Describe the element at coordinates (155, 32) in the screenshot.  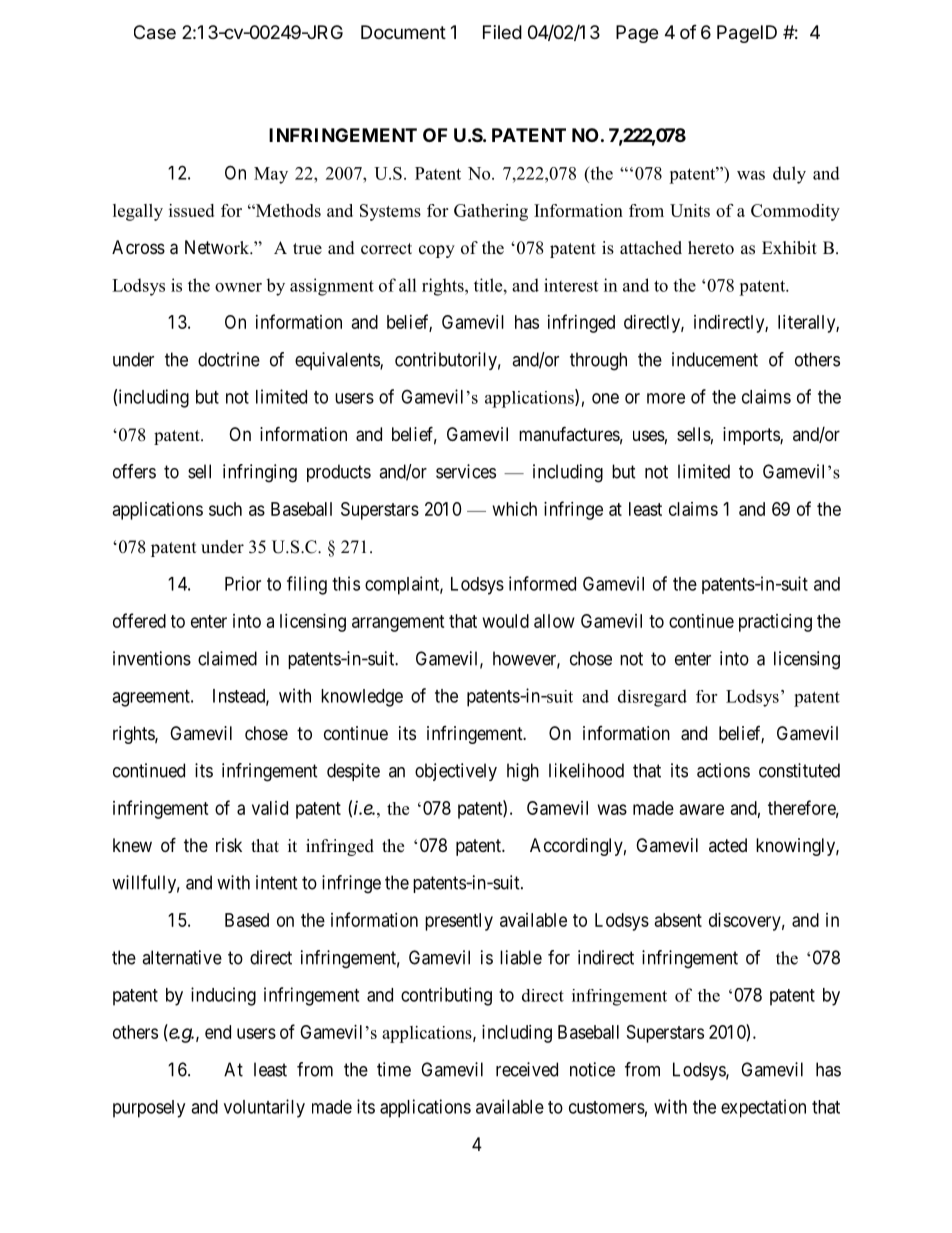
I see `Case` at that location.
